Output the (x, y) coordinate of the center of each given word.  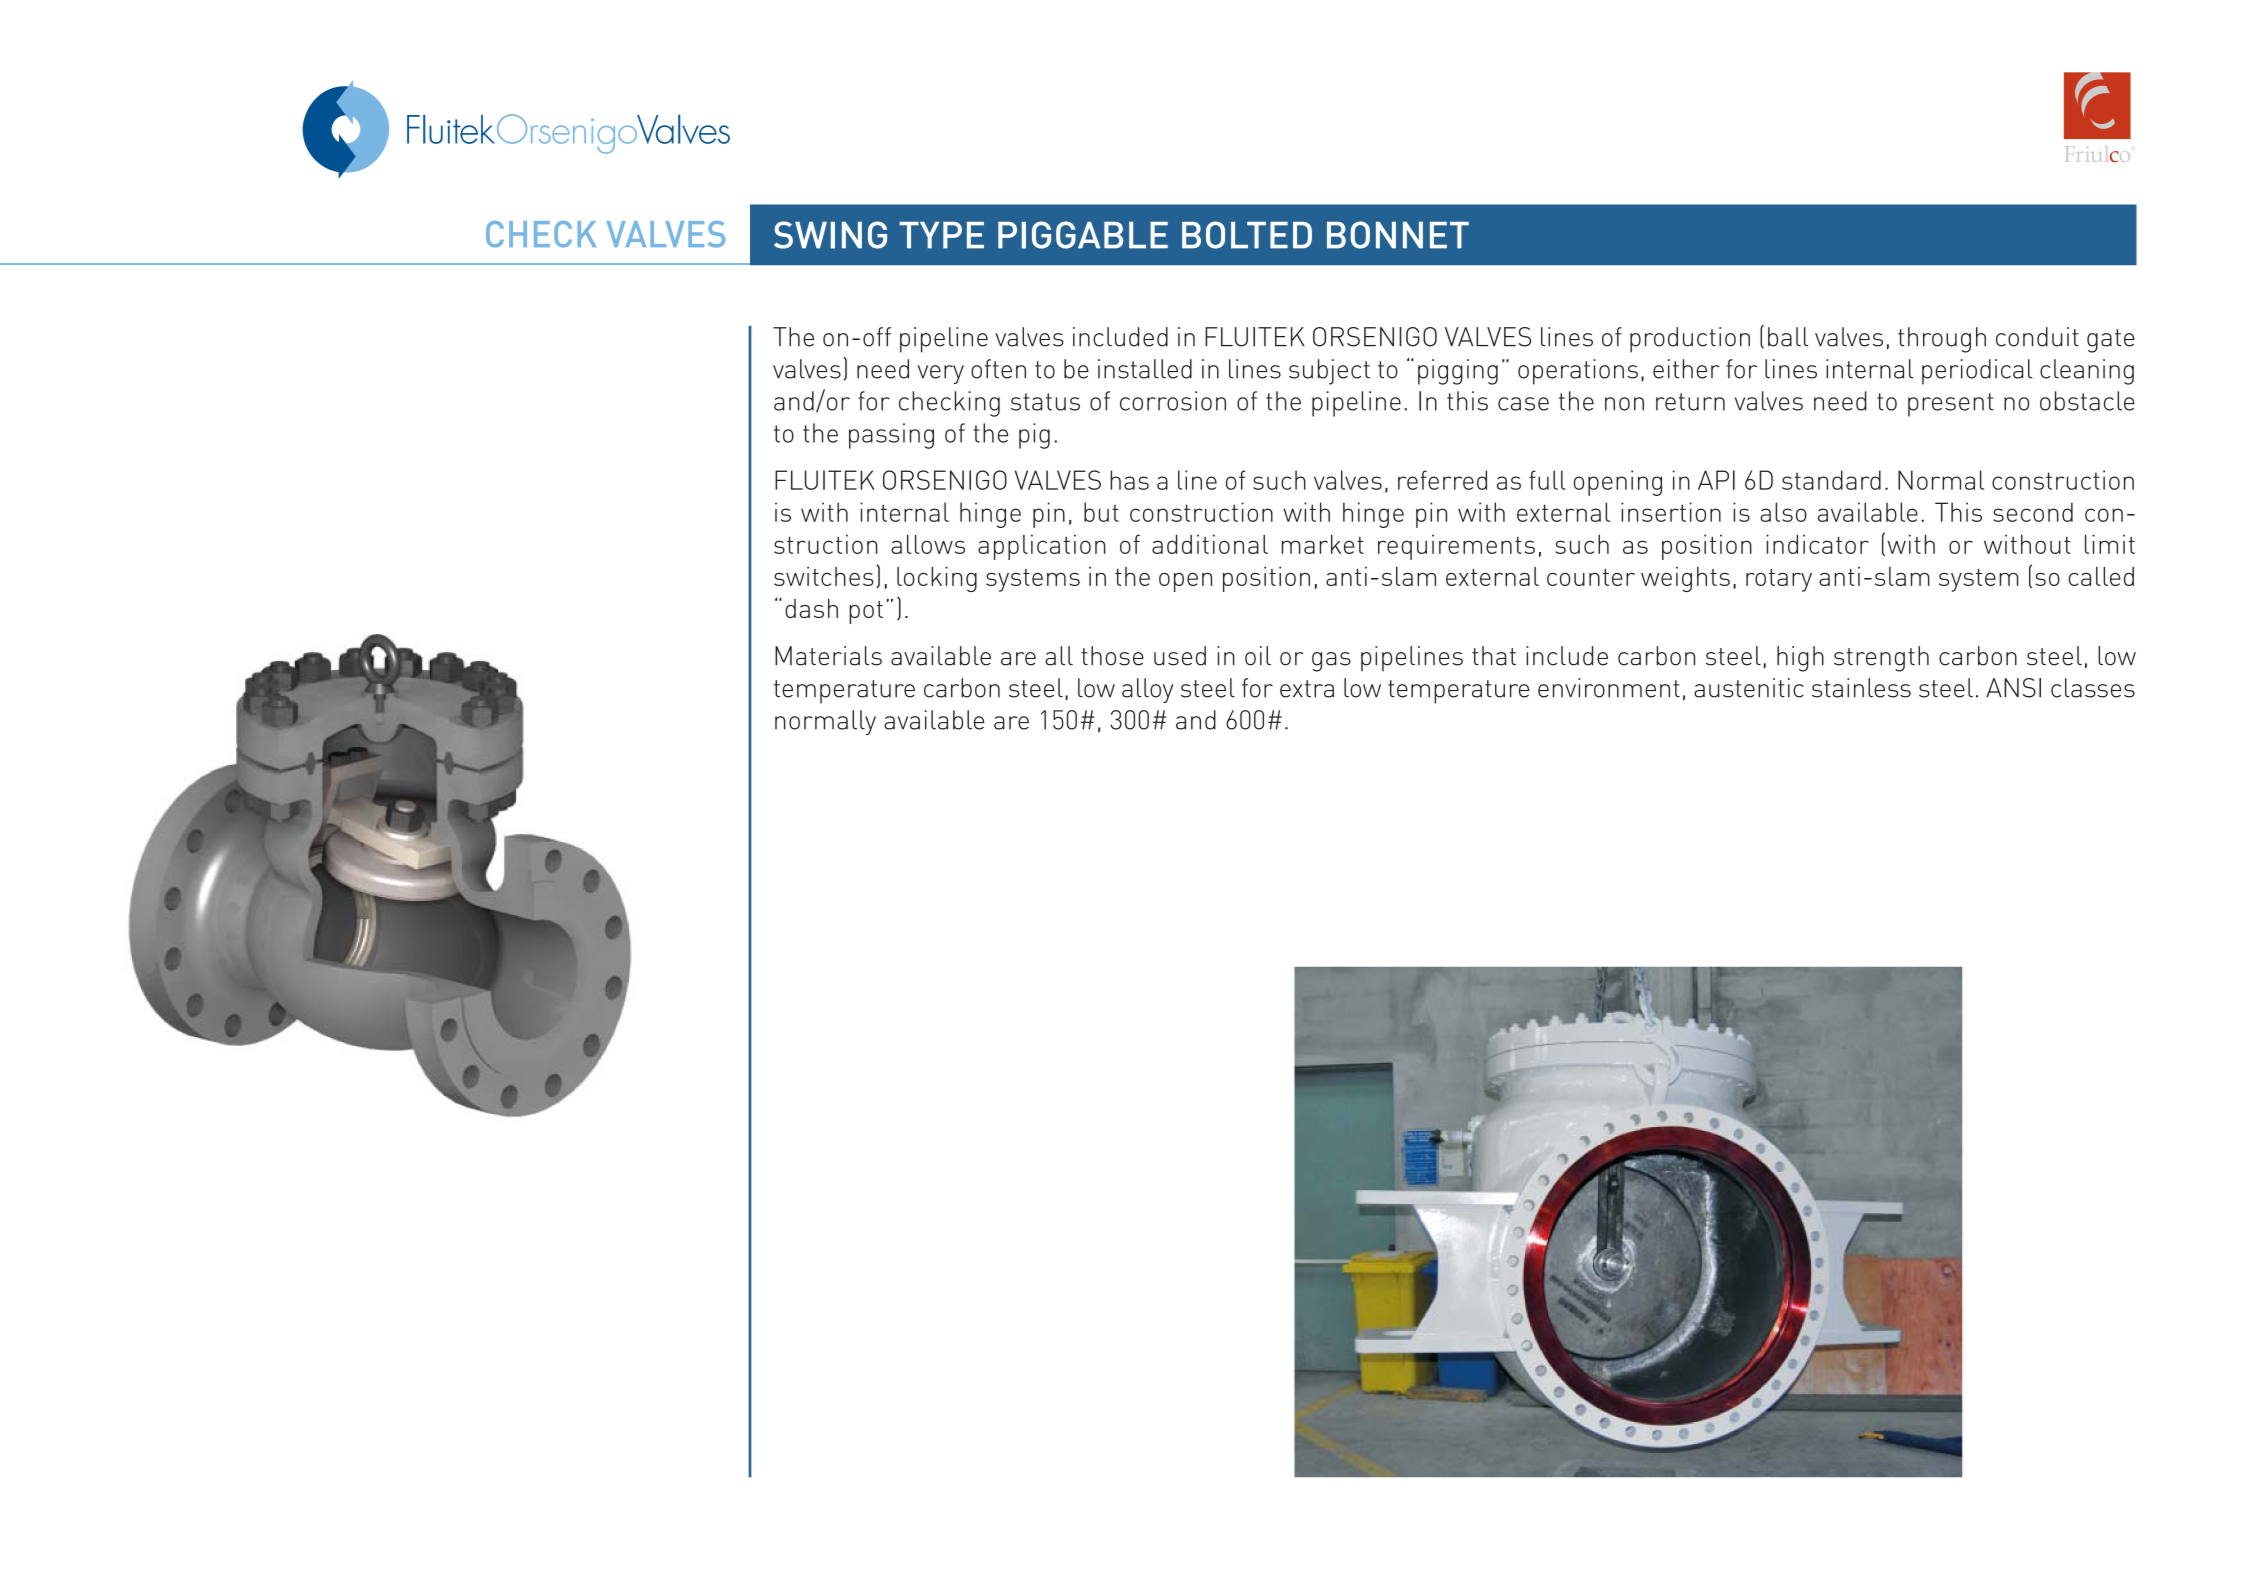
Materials (828, 656)
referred (1442, 480)
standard (1831, 480)
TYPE (941, 235)
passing (891, 436)
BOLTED (1247, 235)
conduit (2037, 337)
